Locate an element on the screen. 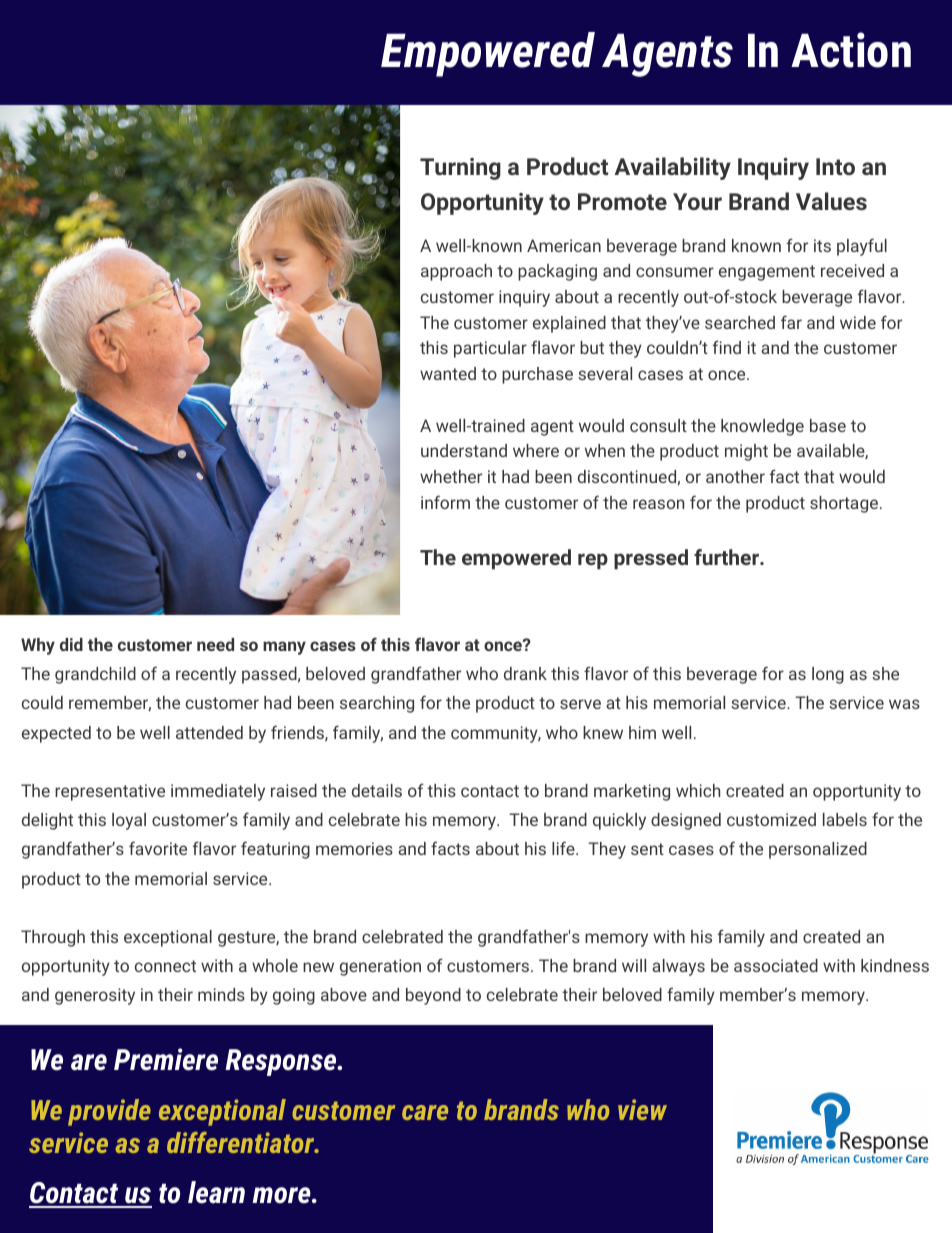  provide is located at coordinates (109, 1112).
